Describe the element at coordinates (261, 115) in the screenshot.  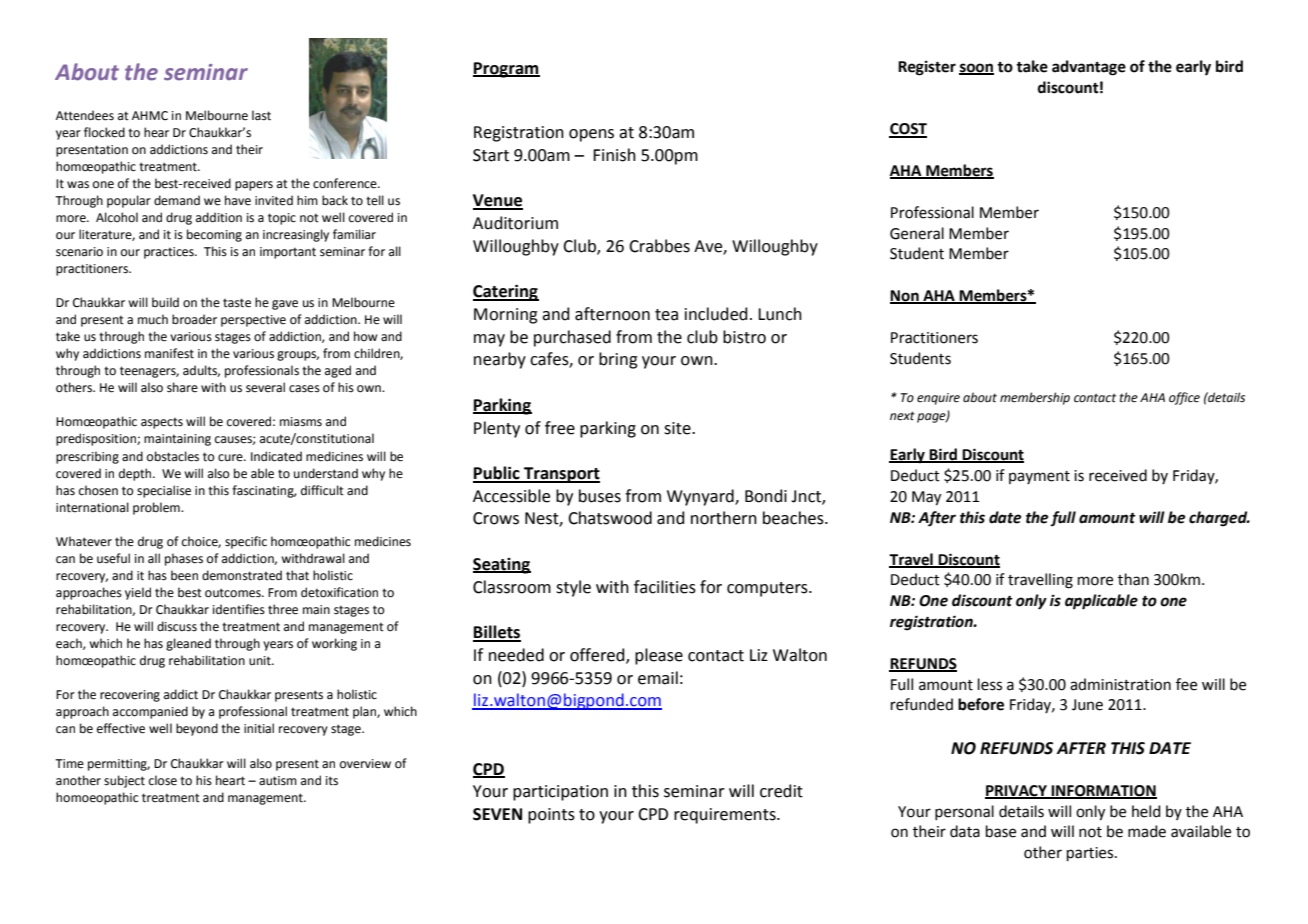
I see `last` at that location.
